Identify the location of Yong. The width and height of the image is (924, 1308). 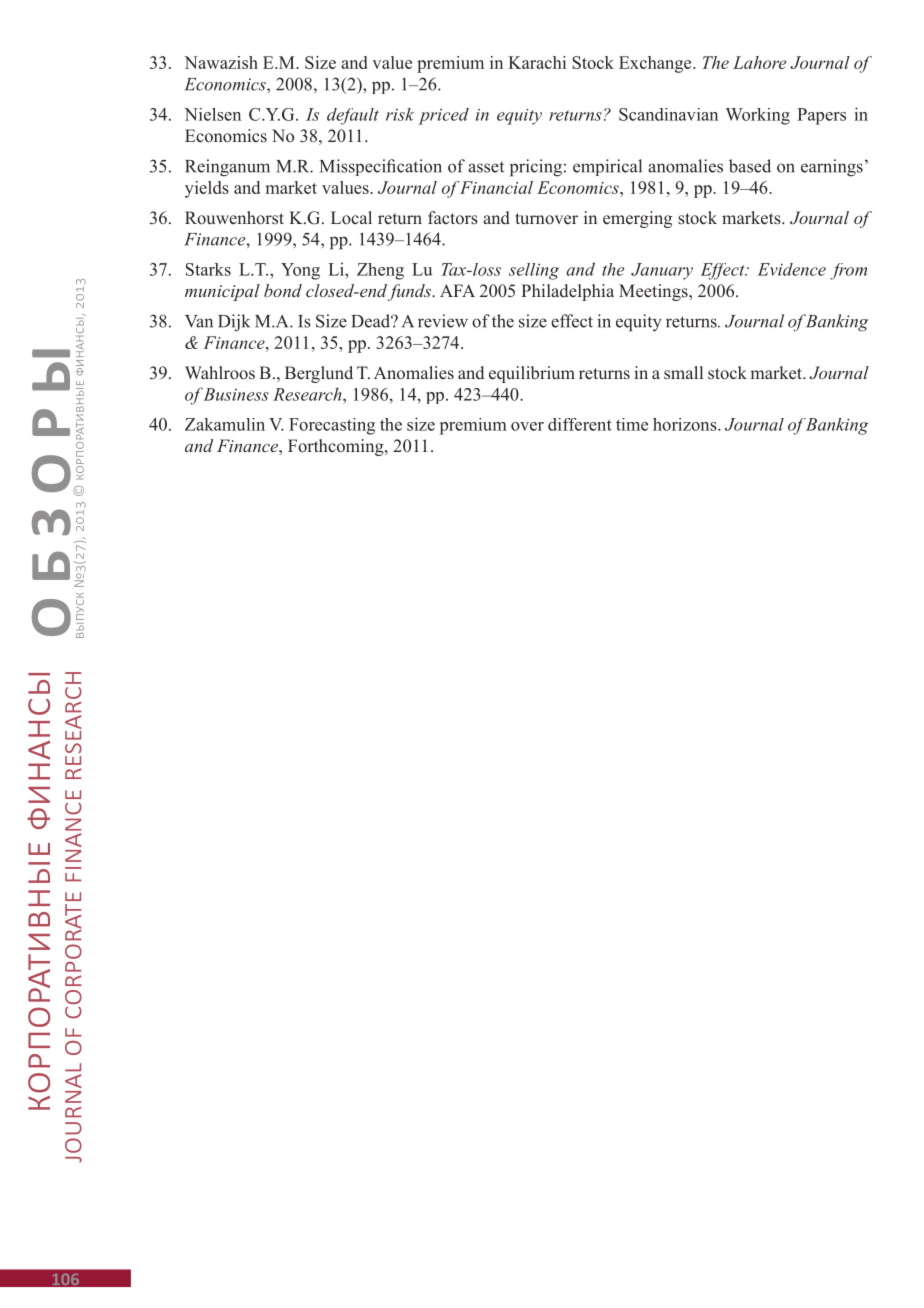
(300, 271).
